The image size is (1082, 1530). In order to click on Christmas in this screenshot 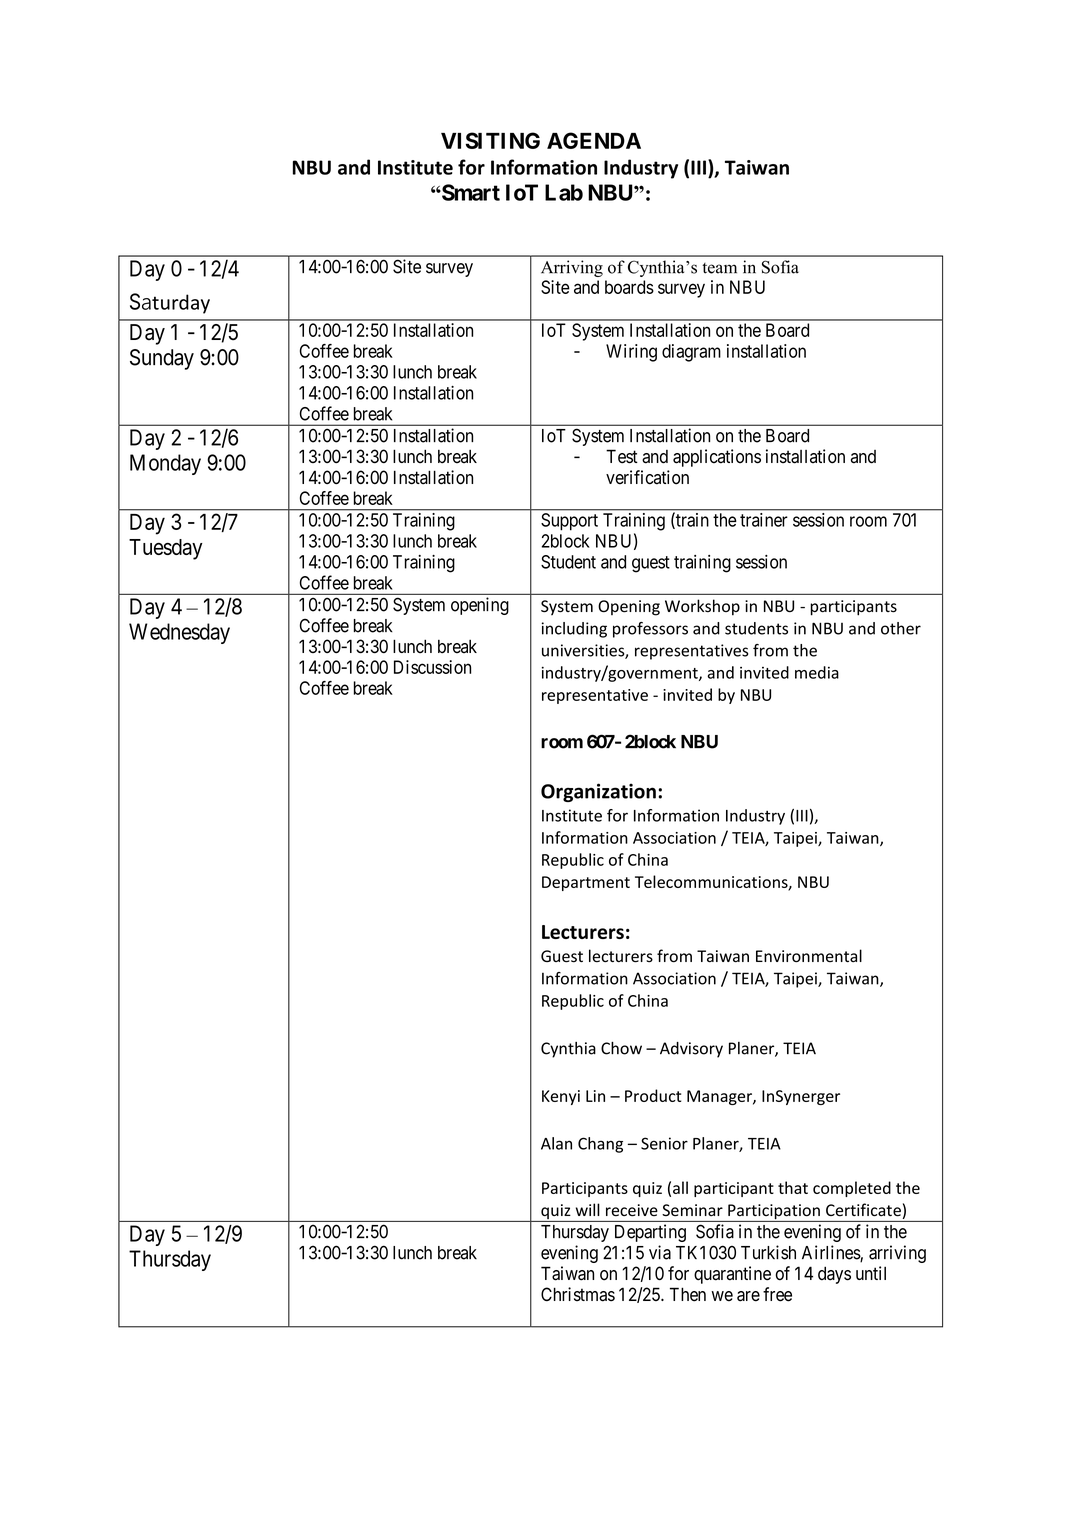, I will do `click(578, 1294)`.
